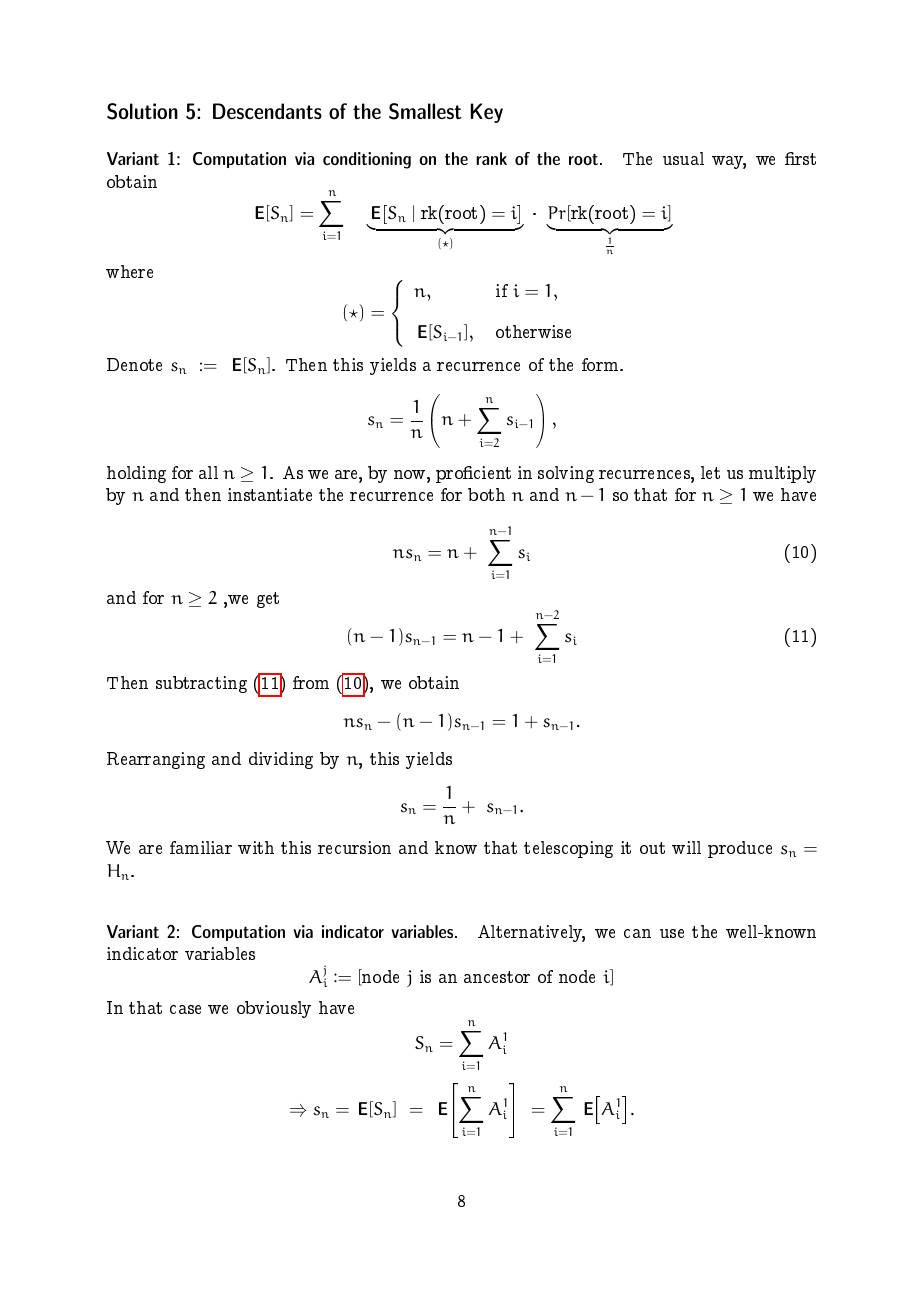 The height and width of the document is (1308, 924). Describe the element at coordinates (710, 472) in the document. I see `let` at that location.
